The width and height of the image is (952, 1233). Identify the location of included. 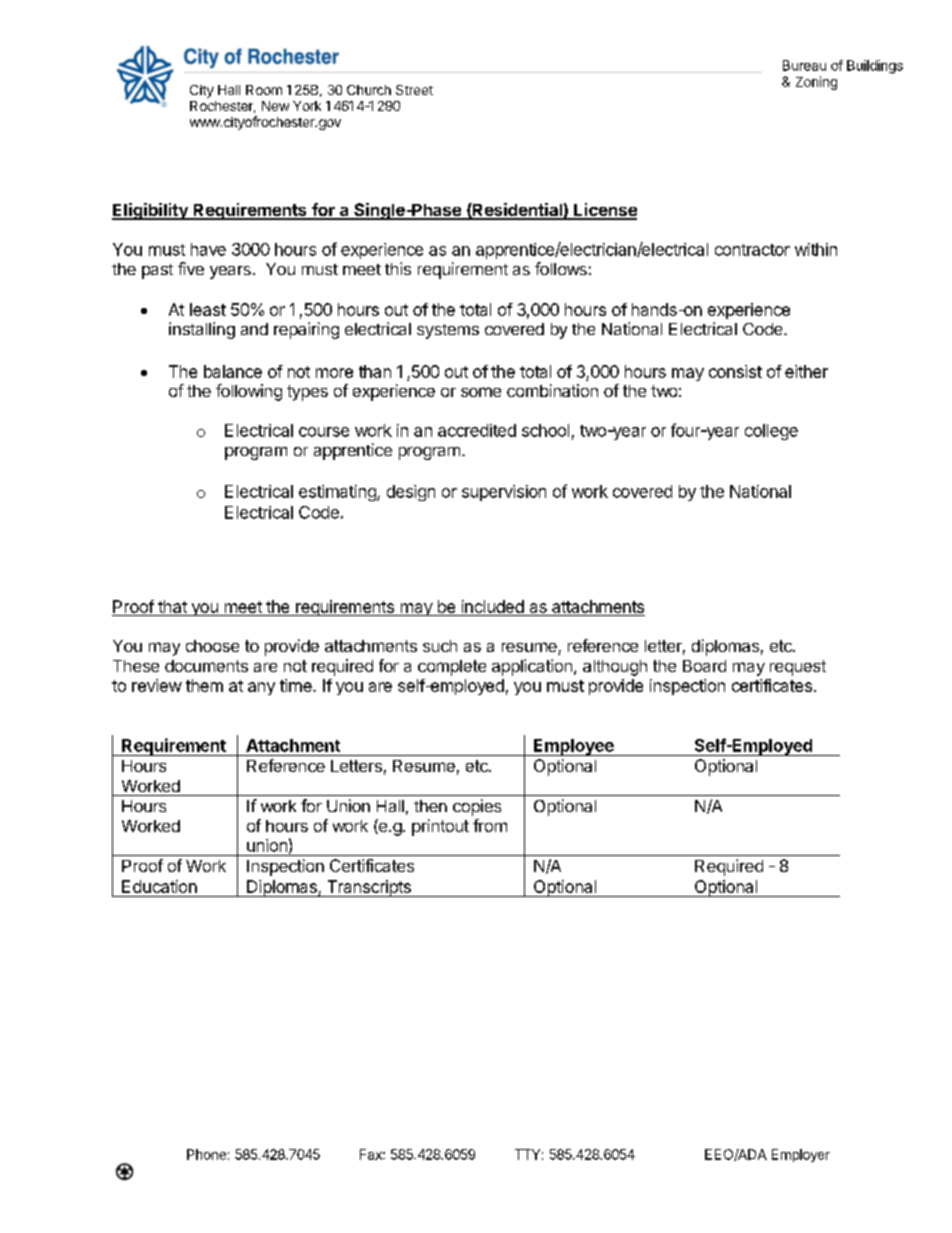
(492, 608).
